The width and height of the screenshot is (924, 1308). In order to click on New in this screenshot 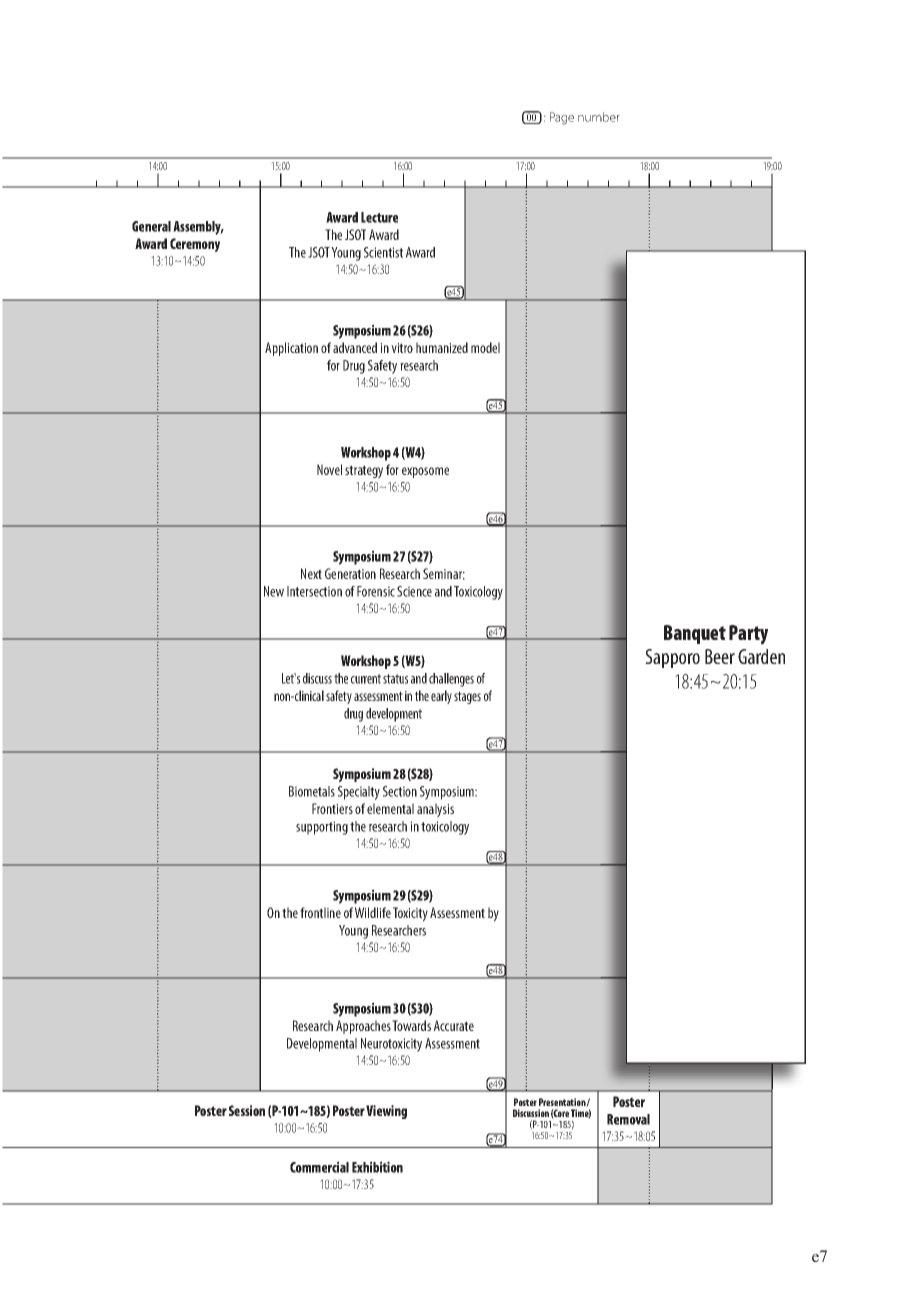, I will do `click(274, 591)`.
